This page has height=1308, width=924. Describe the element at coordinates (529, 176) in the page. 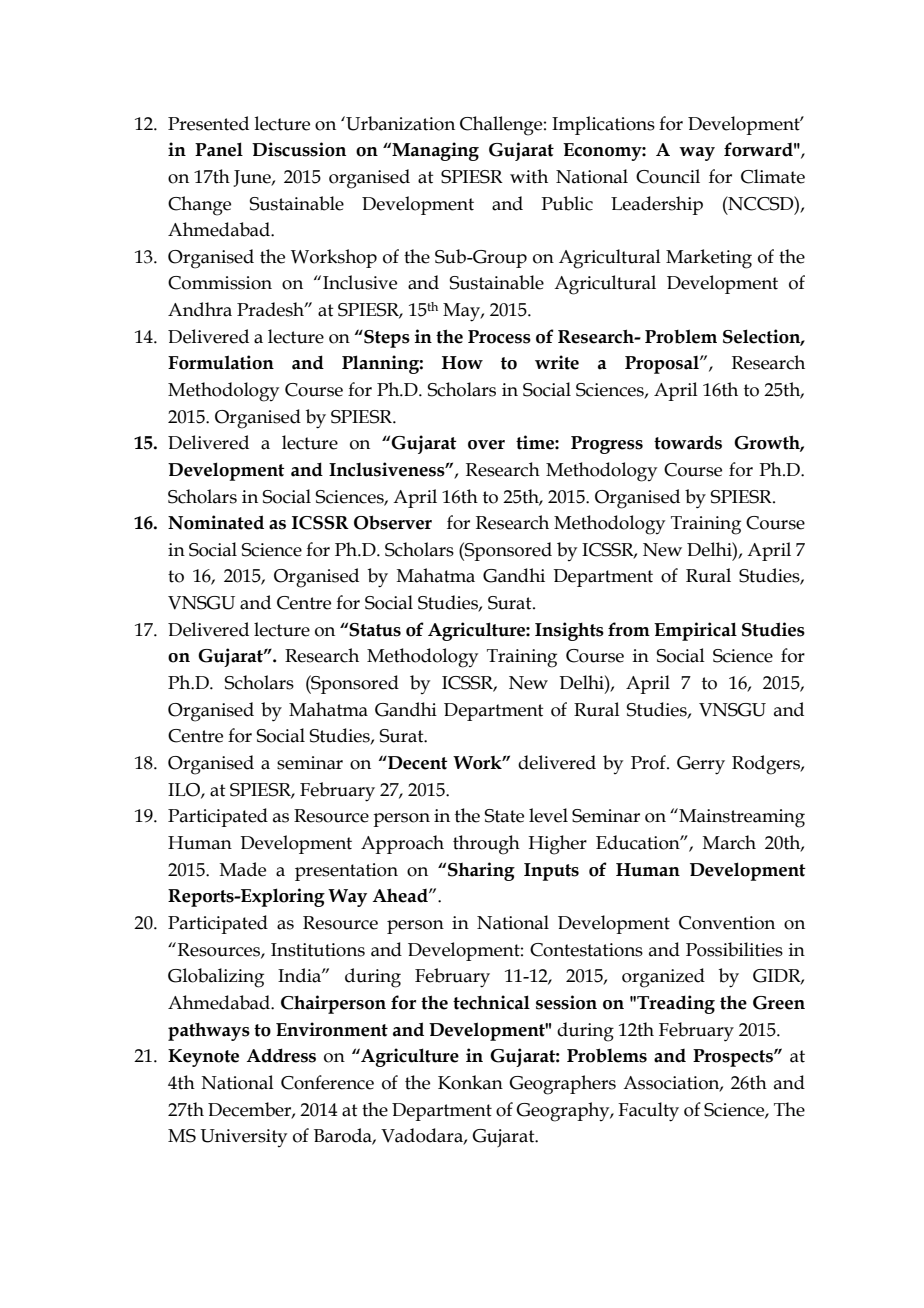

I see `with` at that location.
